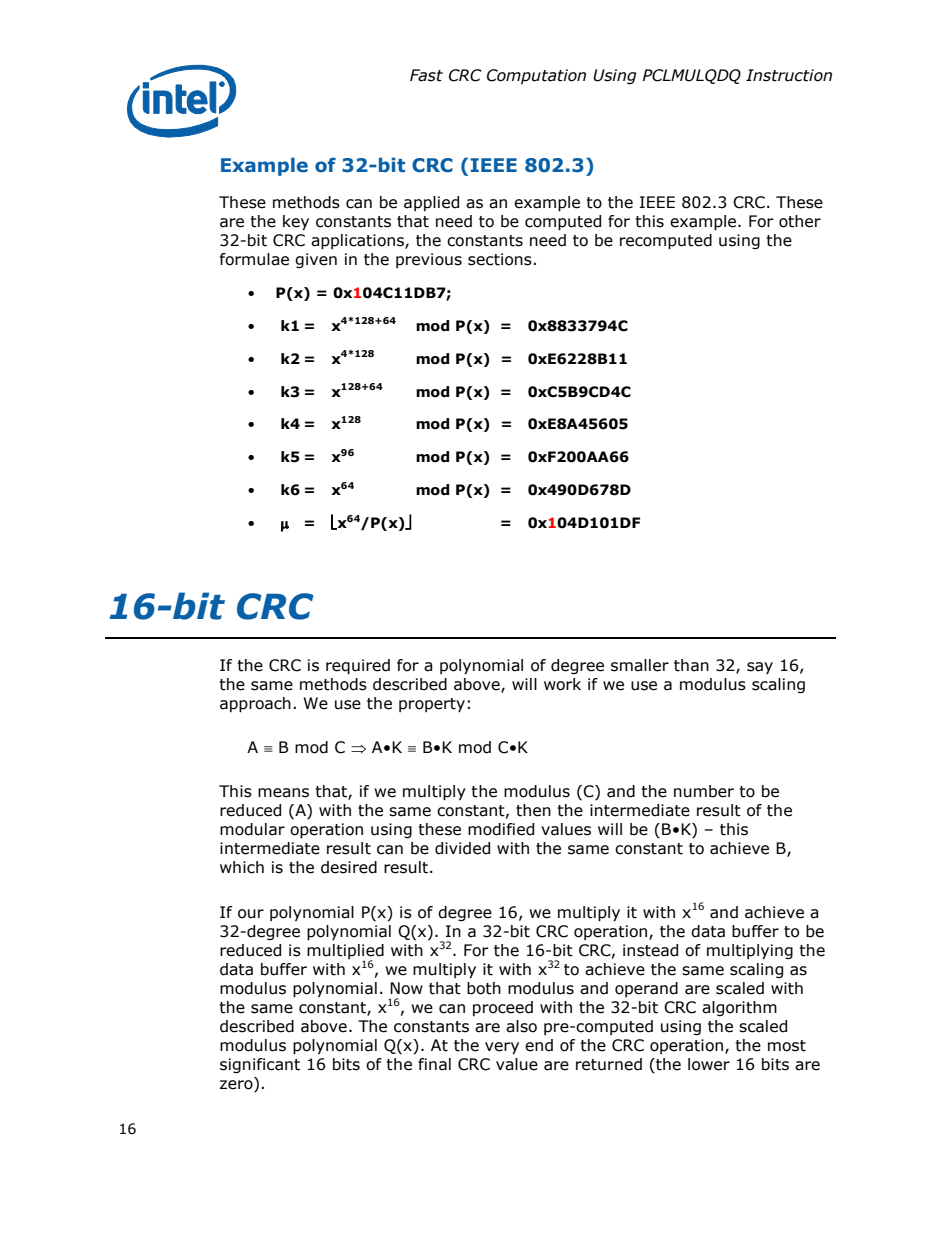 The image size is (952, 1233). I want to click on work, so click(562, 684).
